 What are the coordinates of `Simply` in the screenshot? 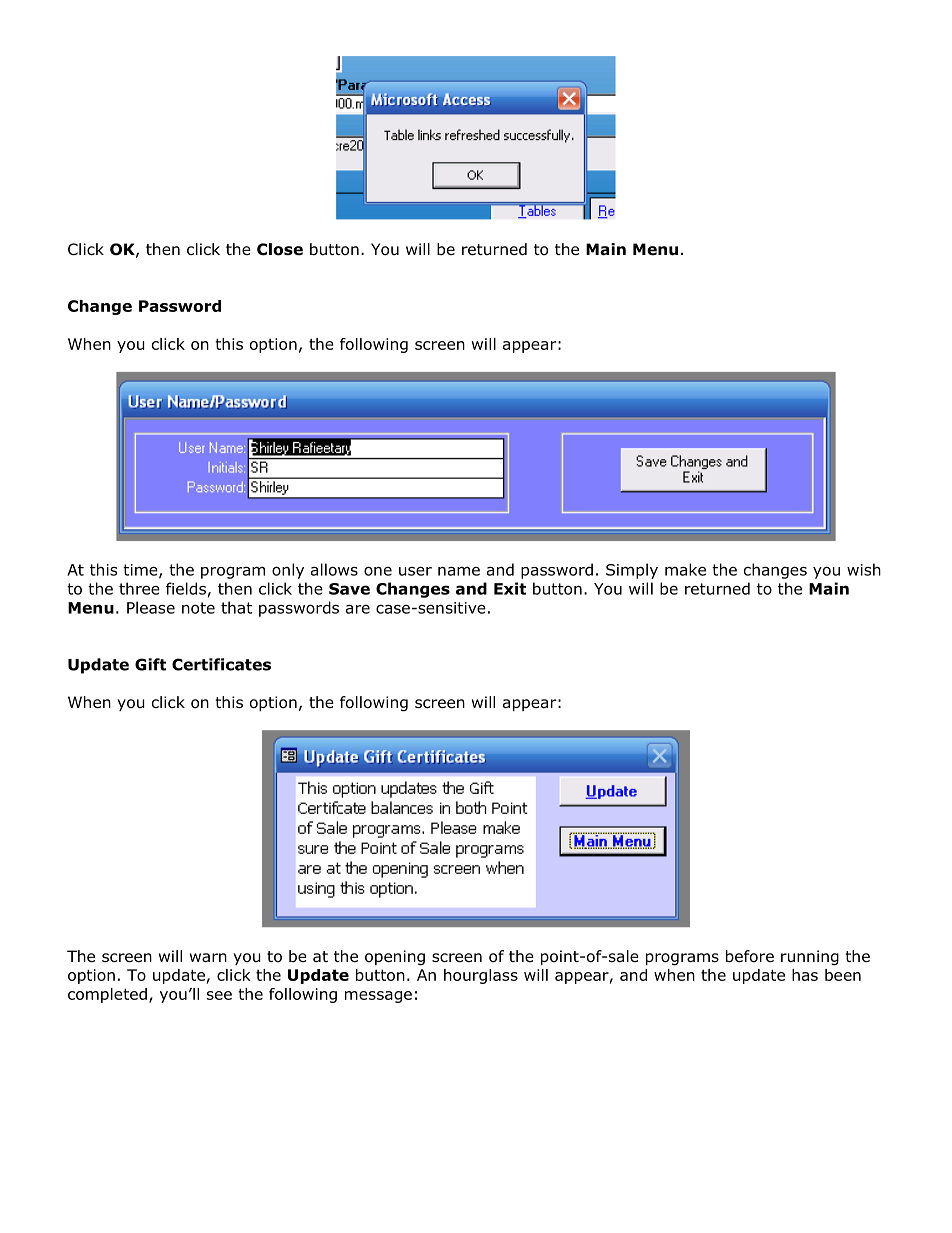 It's located at (632, 571).
